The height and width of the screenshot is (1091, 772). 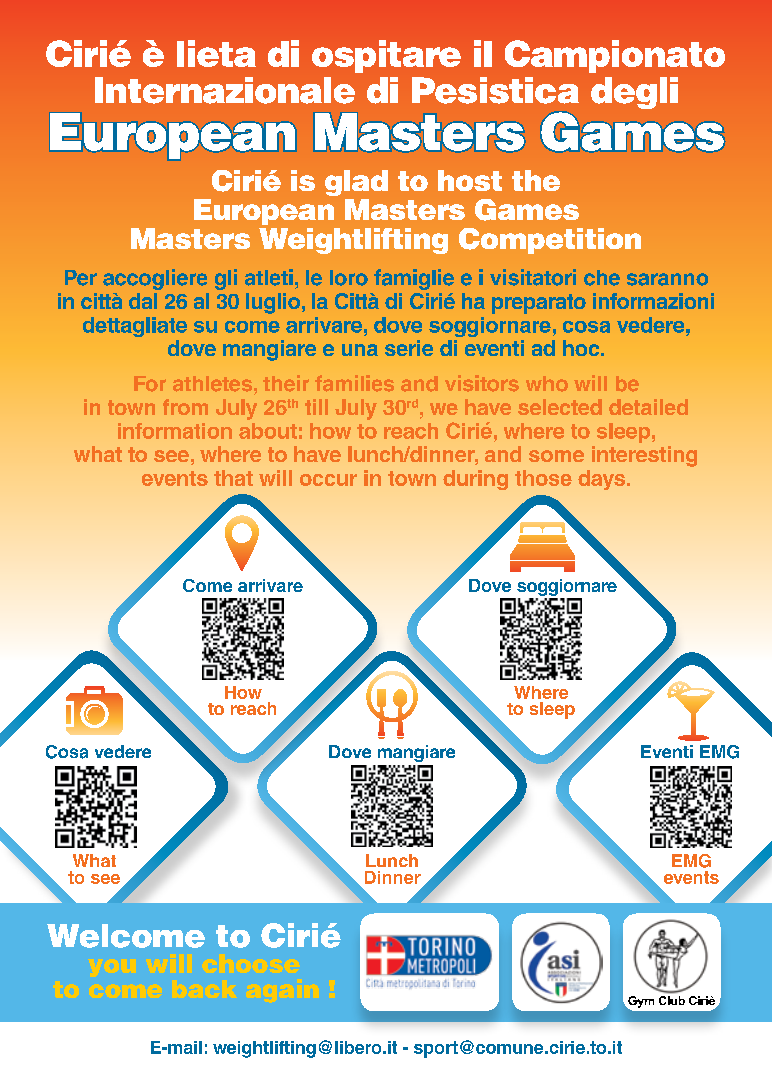 What do you see at coordinates (143, 301) in the screenshot?
I see `dal` at bounding box center [143, 301].
